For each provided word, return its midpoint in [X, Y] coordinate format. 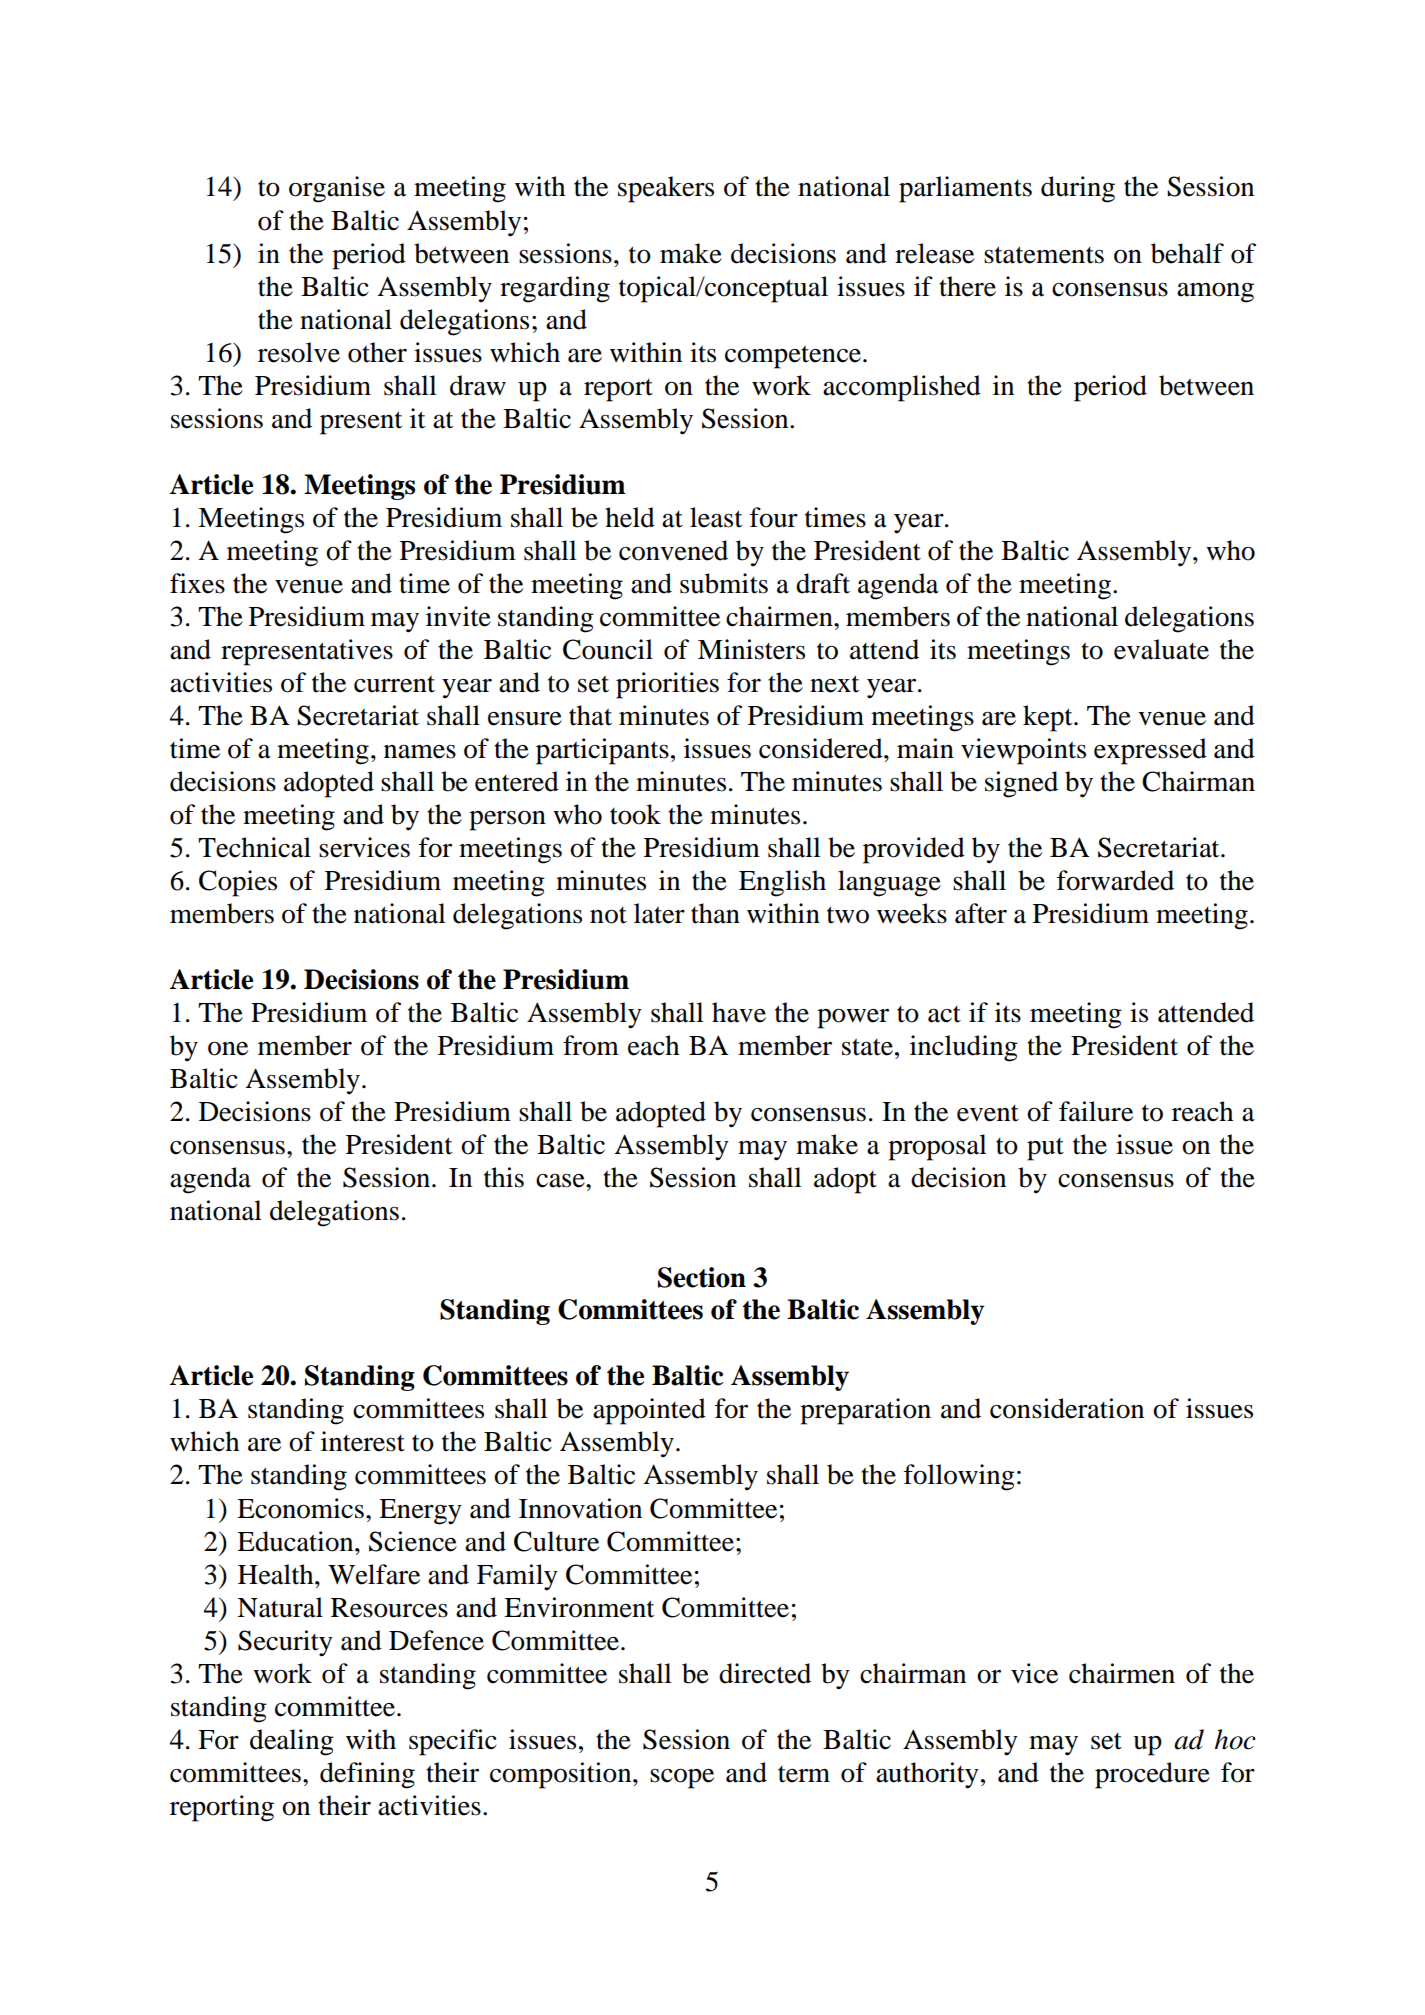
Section [702, 1277]
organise [337, 189]
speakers [666, 189]
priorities [667, 685]
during [1078, 189]
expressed [1150, 751]
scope [682, 1778]
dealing [292, 1742]
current [394, 684]
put [1045, 1149]
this [504, 1177]
